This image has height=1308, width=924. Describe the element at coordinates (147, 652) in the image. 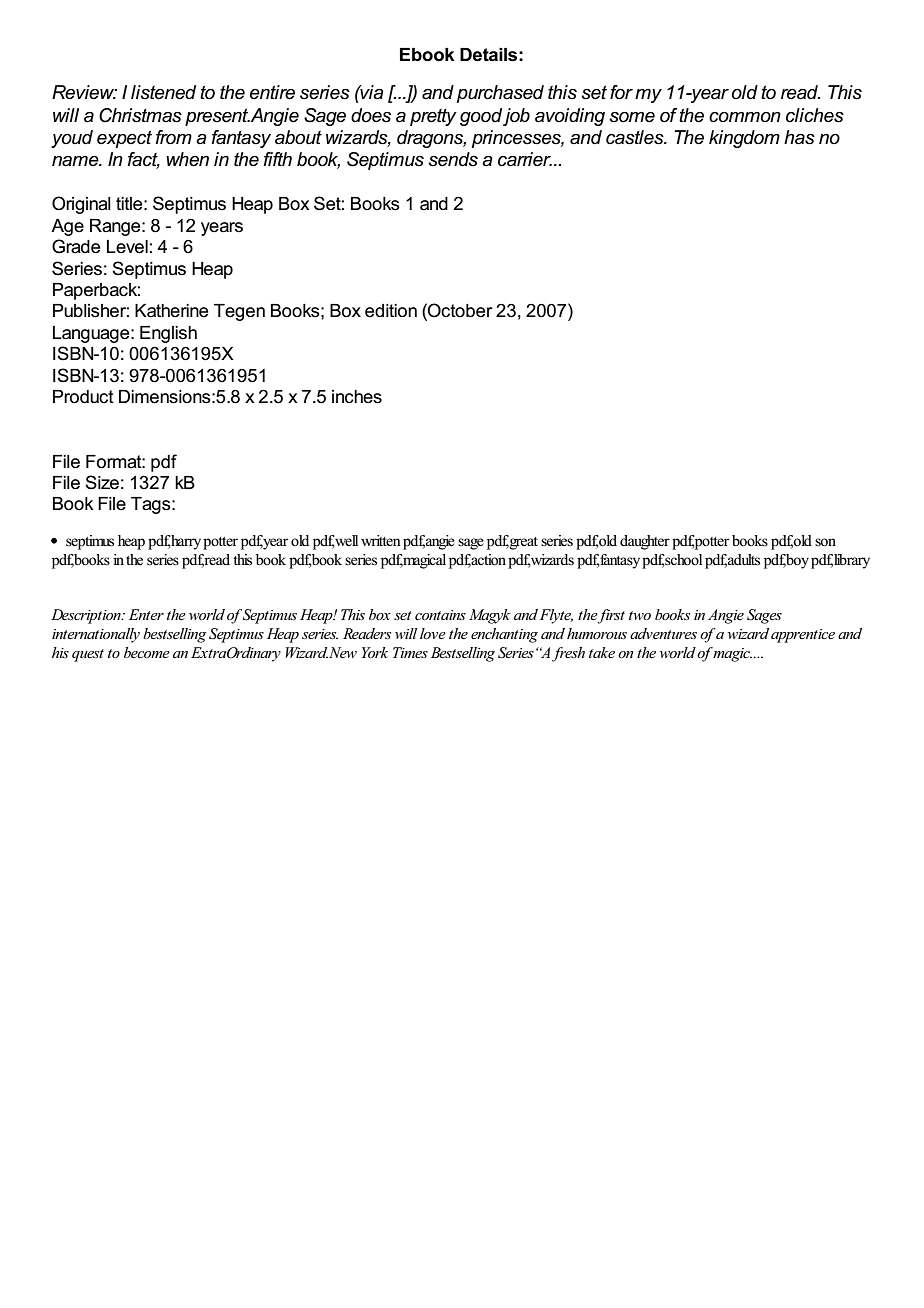

I see `become` at that location.
